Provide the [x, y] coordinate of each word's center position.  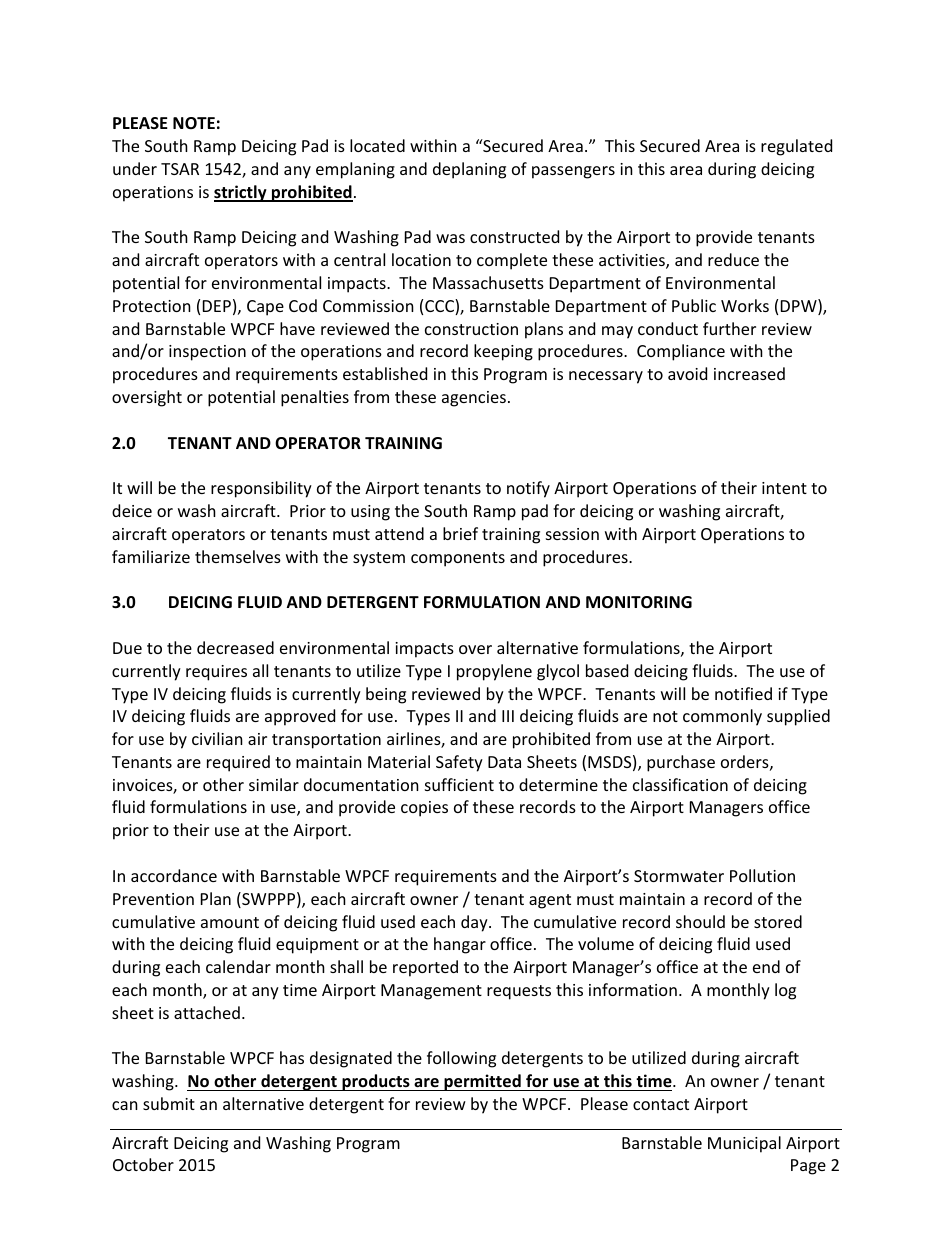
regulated [796, 147]
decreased [235, 647]
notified [743, 693]
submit [169, 1103]
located [377, 145]
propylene [494, 672]
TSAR [180, 169]
